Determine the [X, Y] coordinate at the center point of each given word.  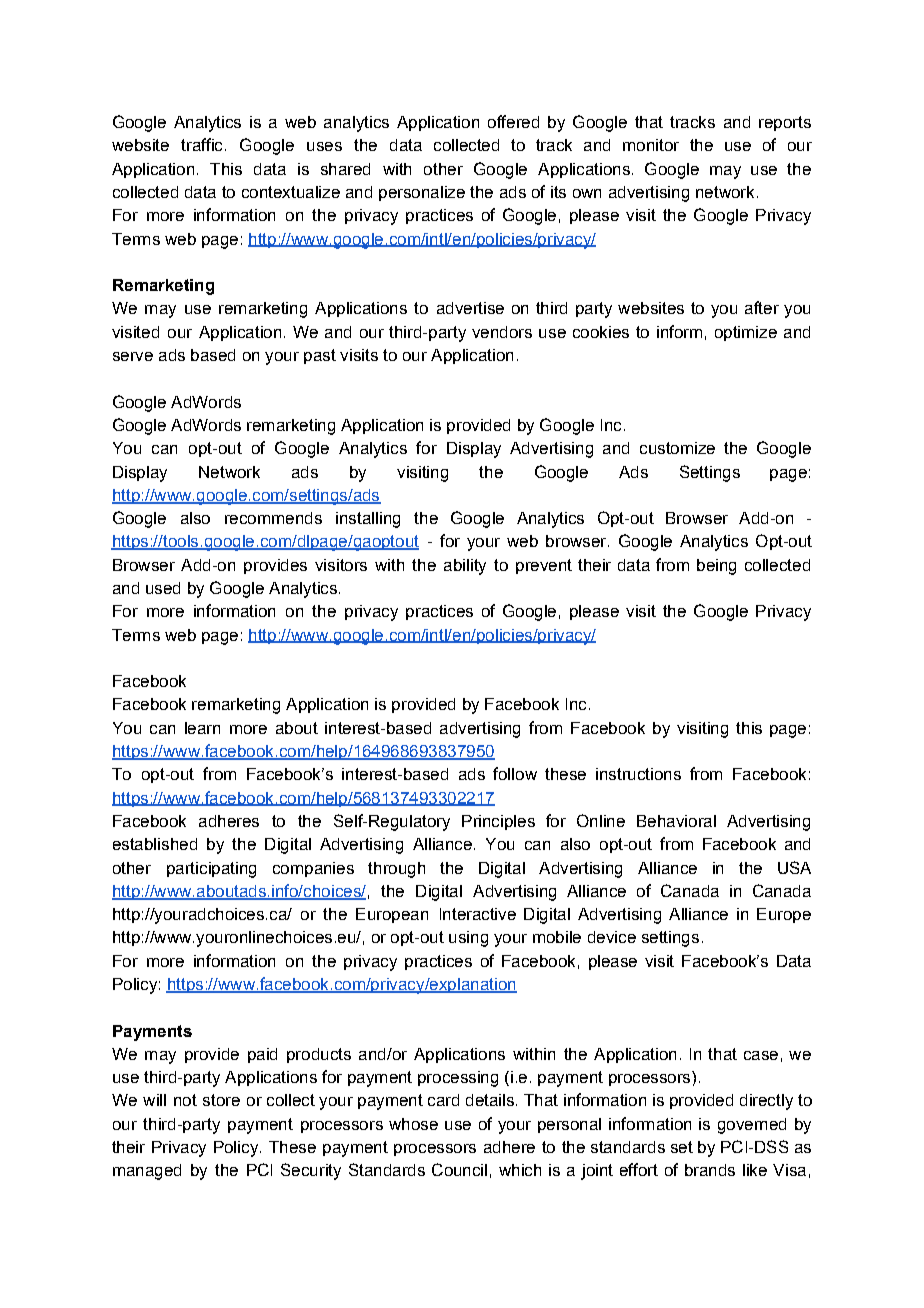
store [221, 1100]
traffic [201, 144]
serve [133, 356]
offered [513, 121]
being [716, 567]
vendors [502, 332]
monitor [651, 145]
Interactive [478, 914]
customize [677, 448]
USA [794, 867]
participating [211, 870]
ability [465, 567]
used [163, 588]
